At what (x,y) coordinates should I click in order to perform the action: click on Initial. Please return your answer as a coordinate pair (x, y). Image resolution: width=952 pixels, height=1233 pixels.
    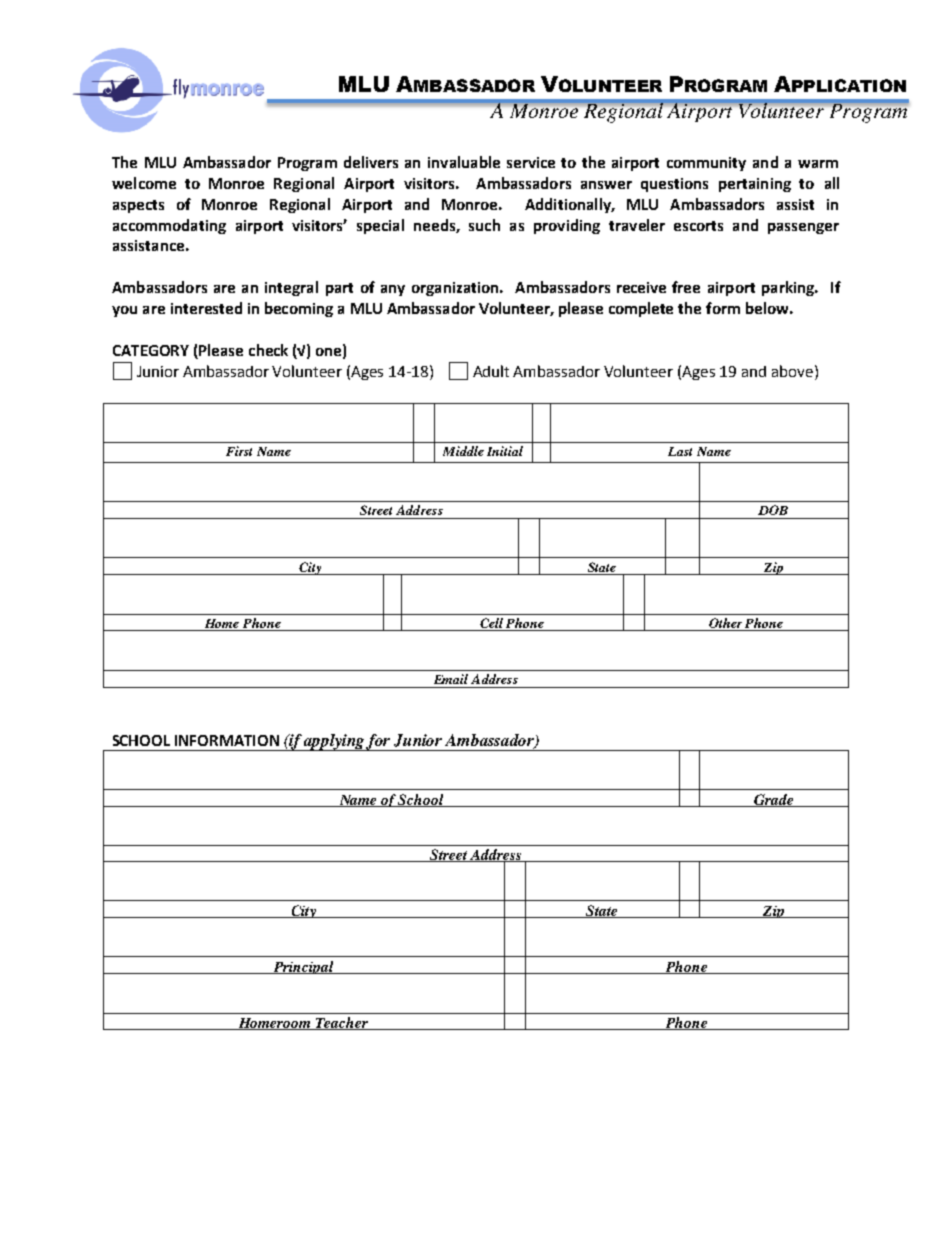
    Looking at the image, I should click on (505, 451).
